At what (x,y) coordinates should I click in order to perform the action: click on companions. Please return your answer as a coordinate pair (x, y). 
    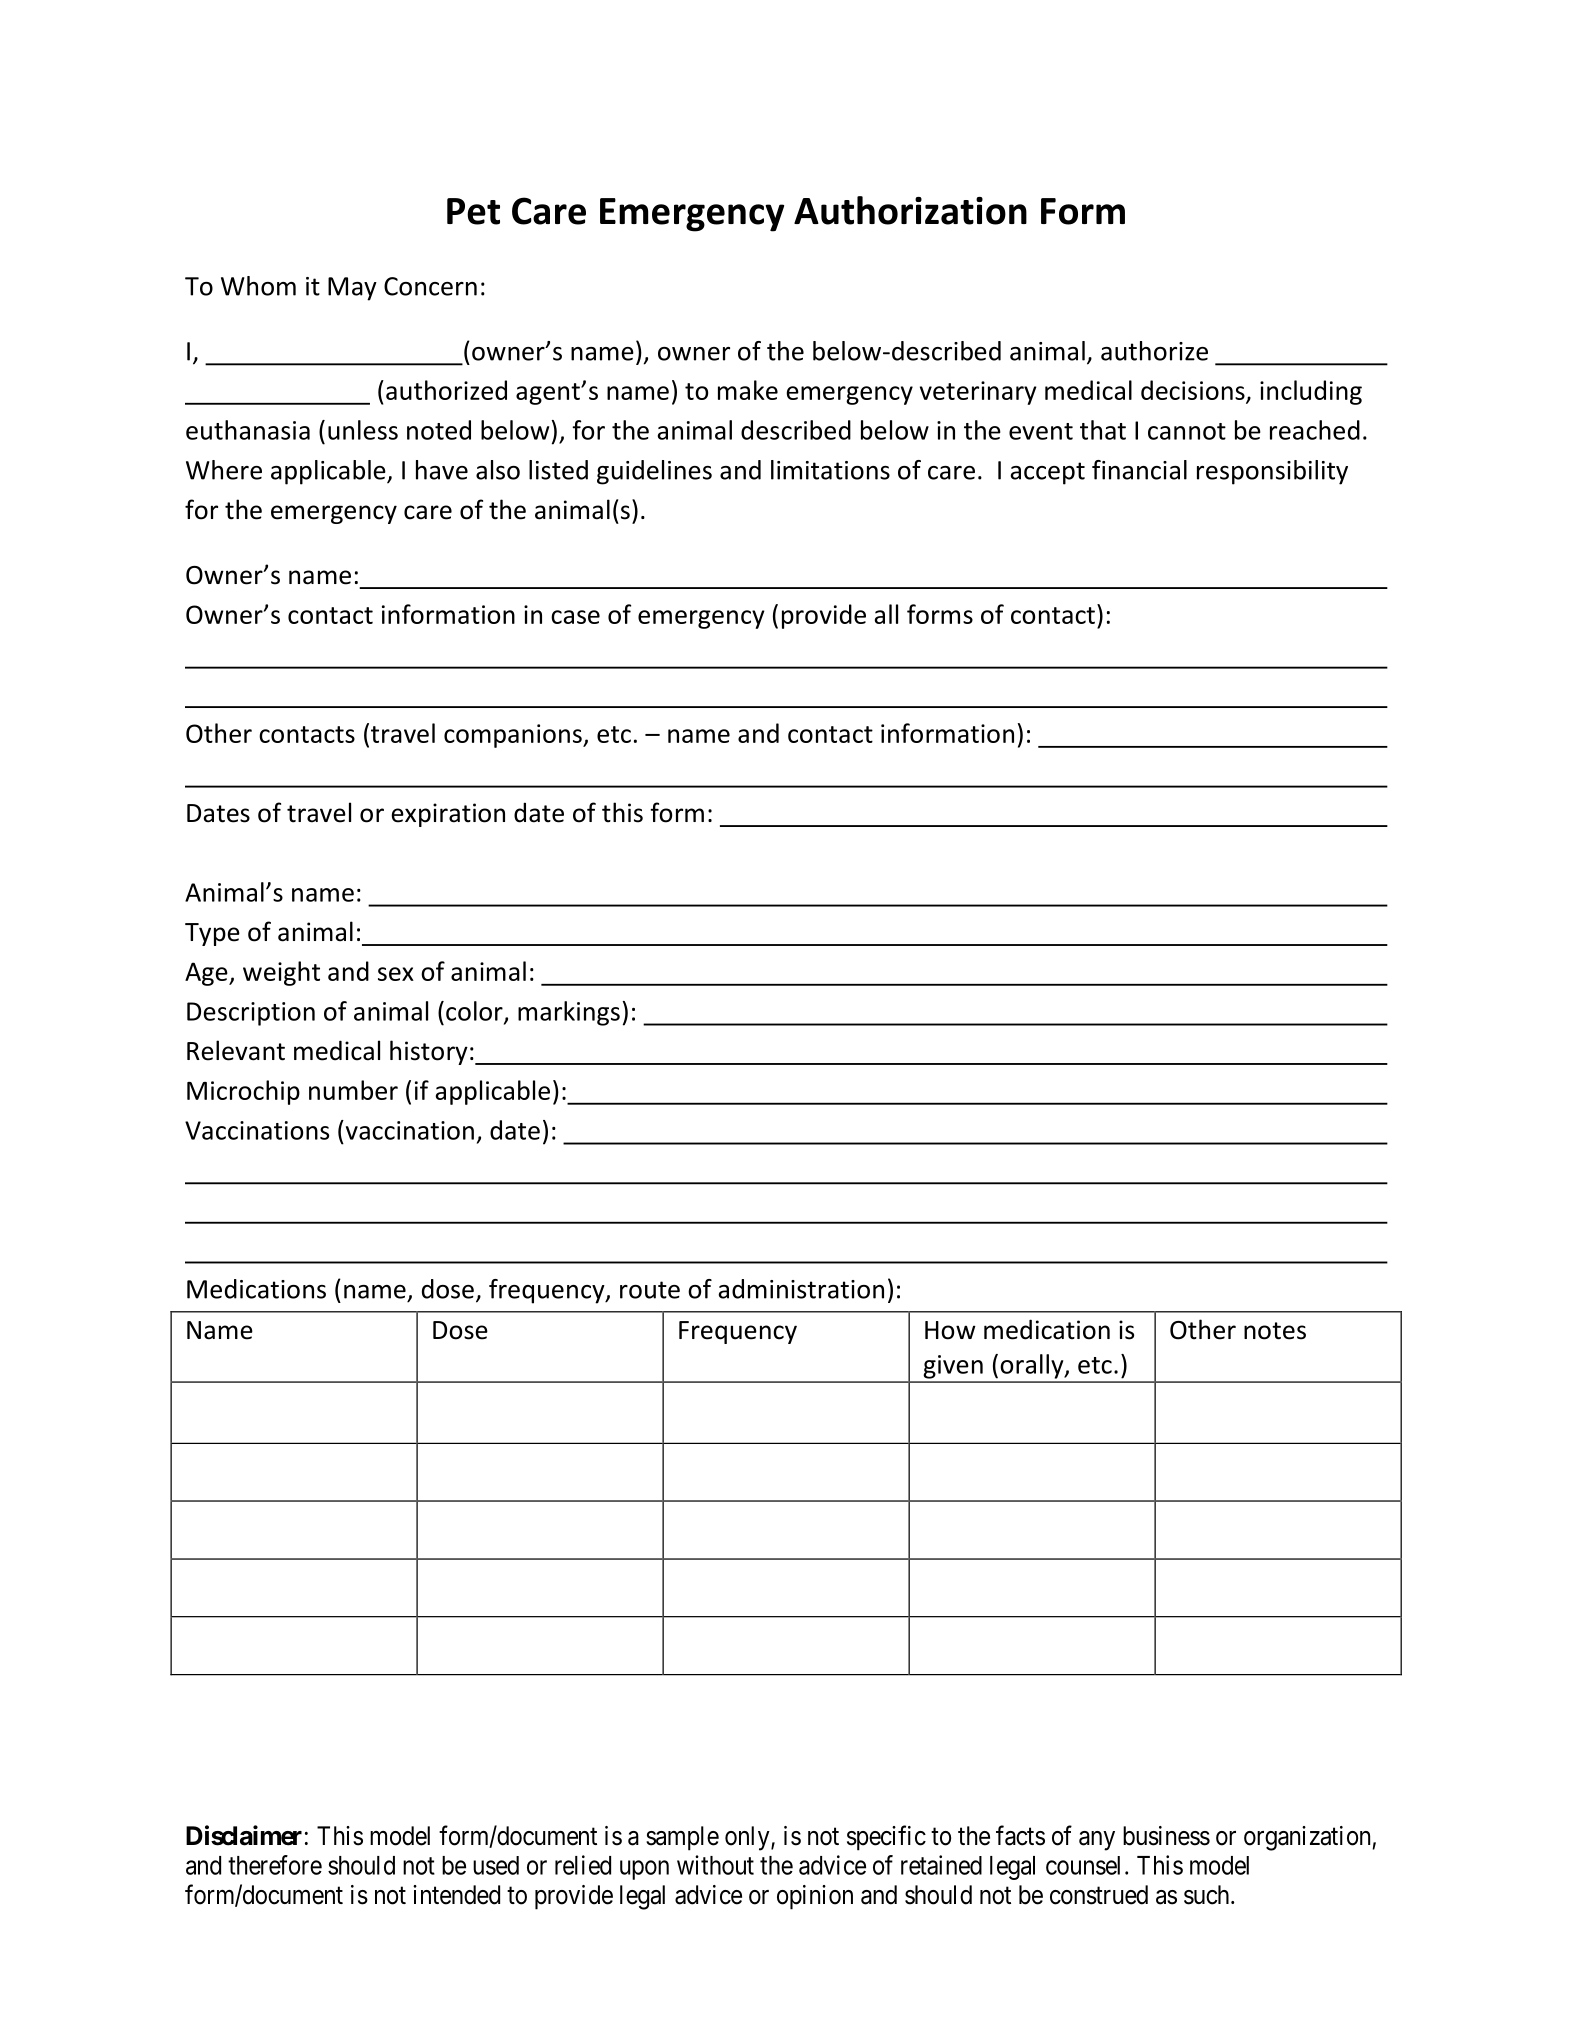
    Looking at the image, I should click on (514, 736).
